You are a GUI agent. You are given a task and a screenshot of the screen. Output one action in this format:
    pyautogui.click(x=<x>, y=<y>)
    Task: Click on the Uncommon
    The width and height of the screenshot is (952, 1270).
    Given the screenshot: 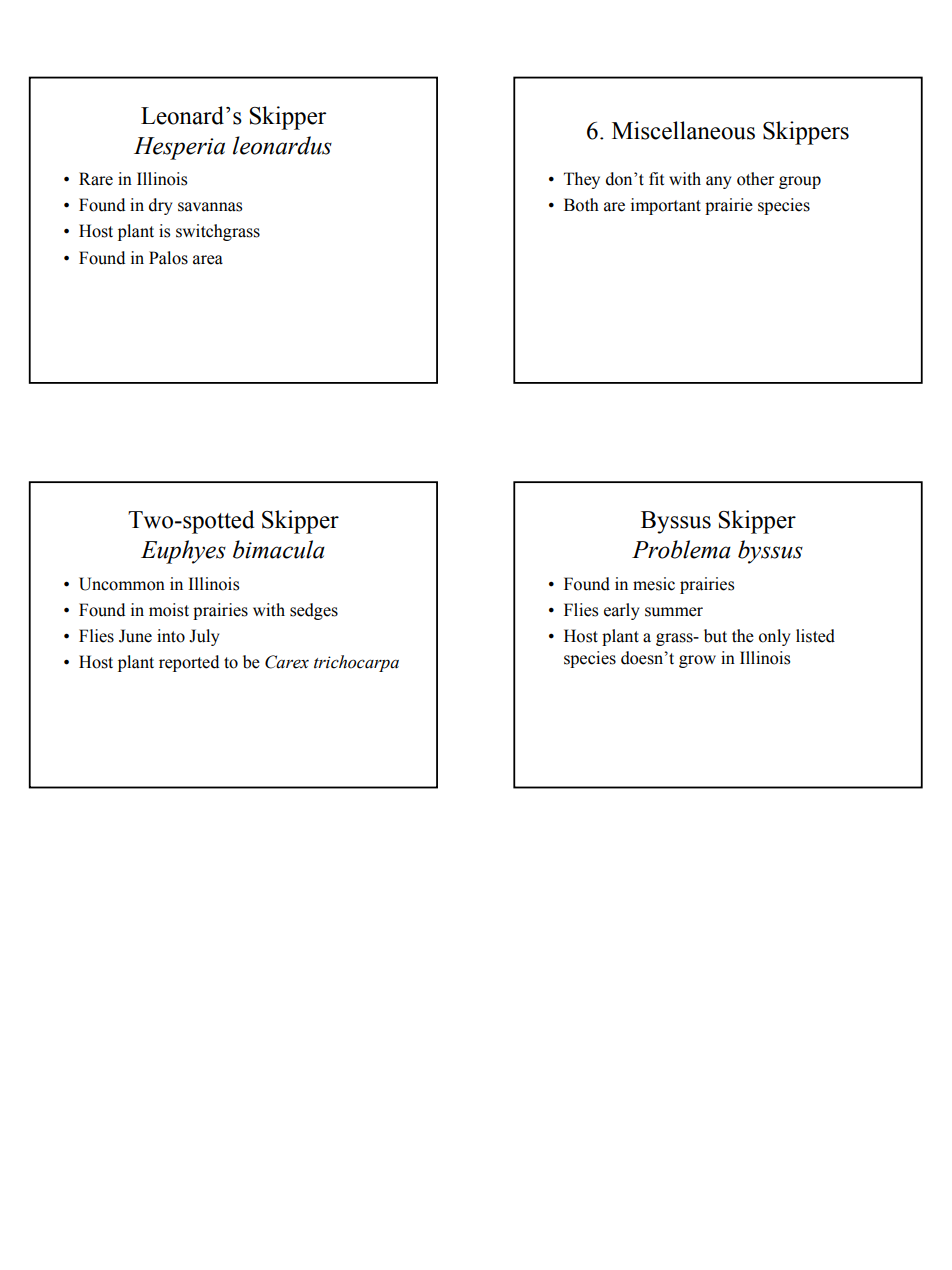 What is the action you would take?
    pyautogui.click(x=122, y=584)
